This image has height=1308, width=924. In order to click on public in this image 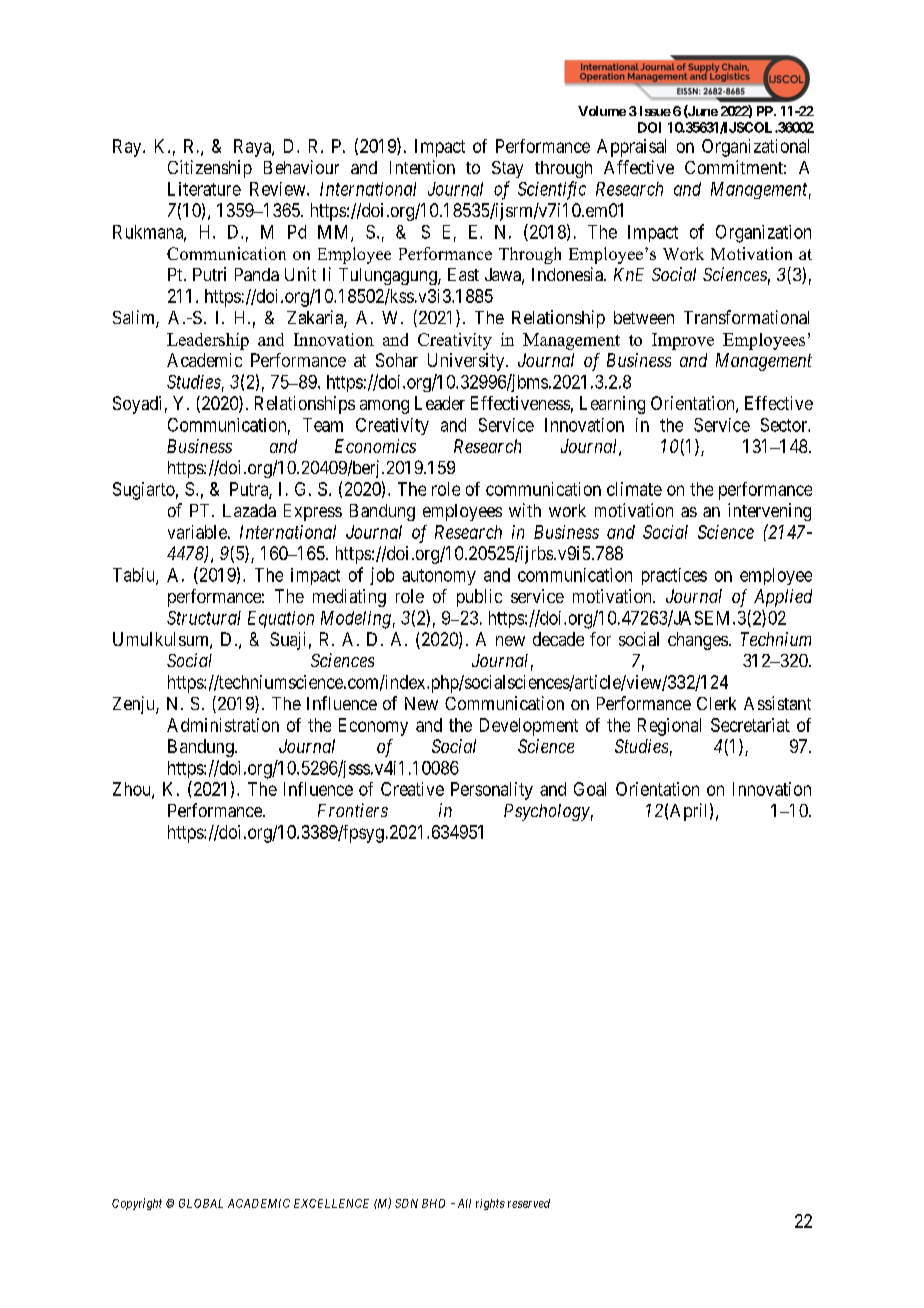, I will do `click(479, 598)`.
